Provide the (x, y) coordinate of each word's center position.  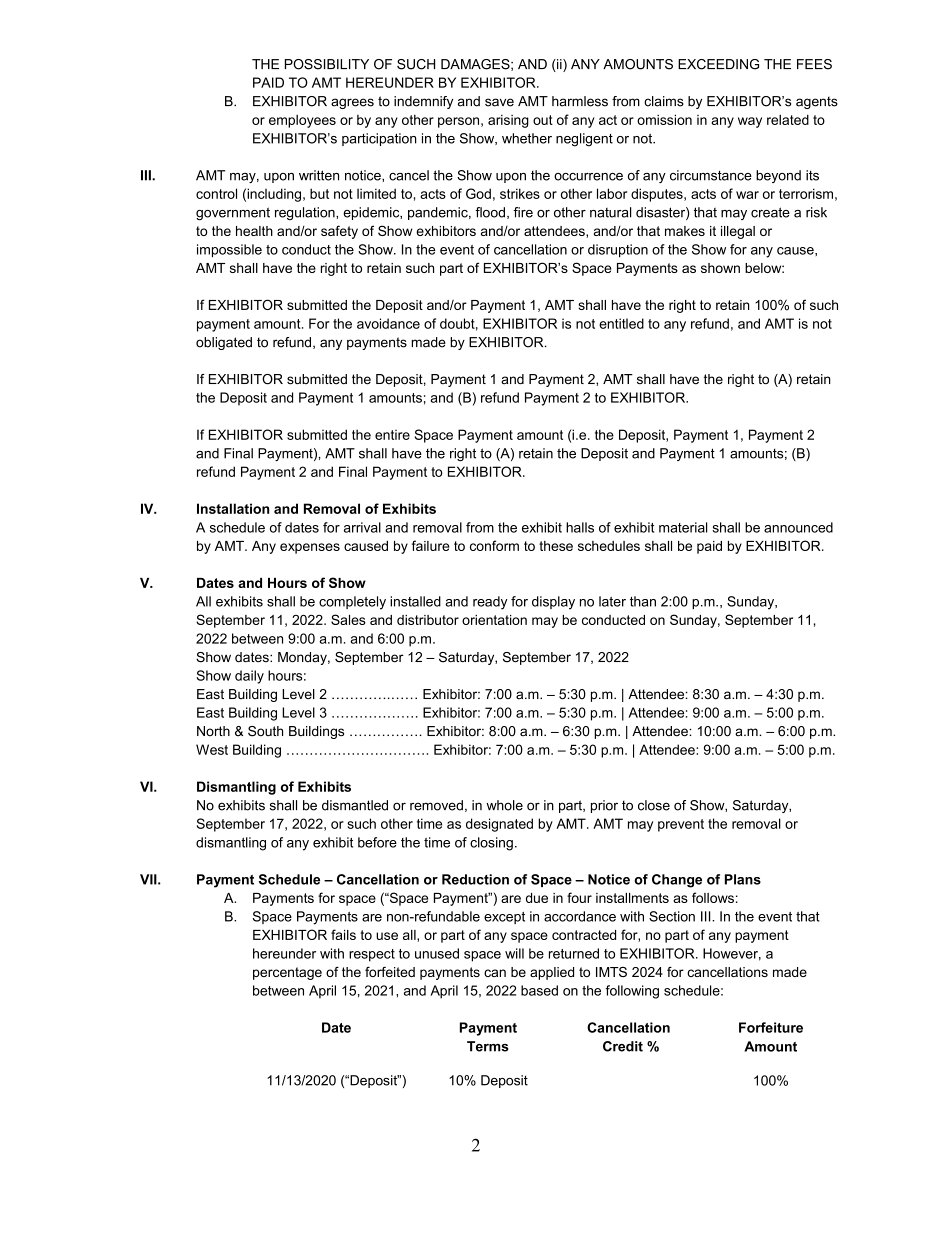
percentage (287, 973)
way (750, 122)
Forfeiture (771, 1027)
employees (302, 121)
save (499, 102)
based (539, 990)
